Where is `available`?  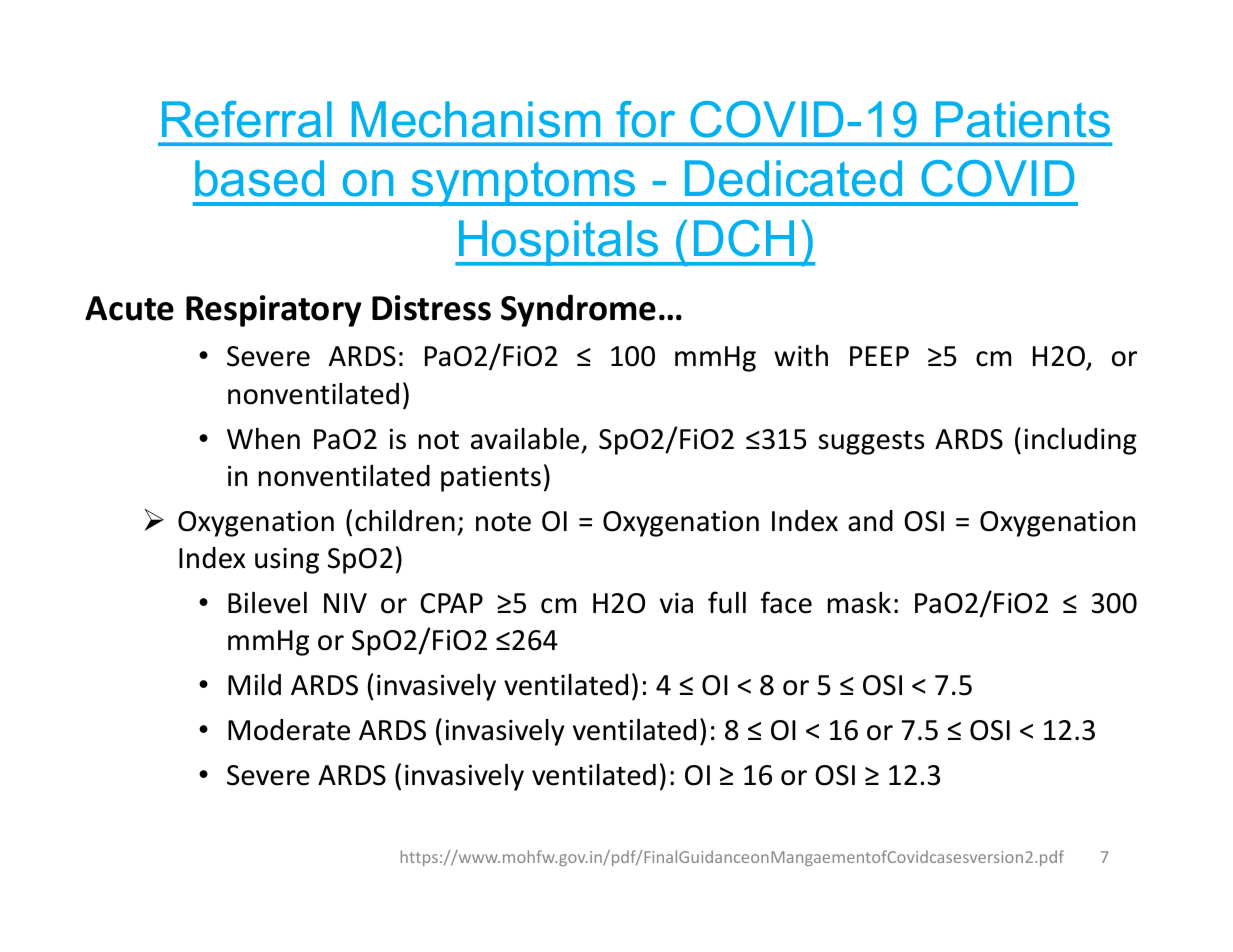 available is located at coordinates (525, 439).
